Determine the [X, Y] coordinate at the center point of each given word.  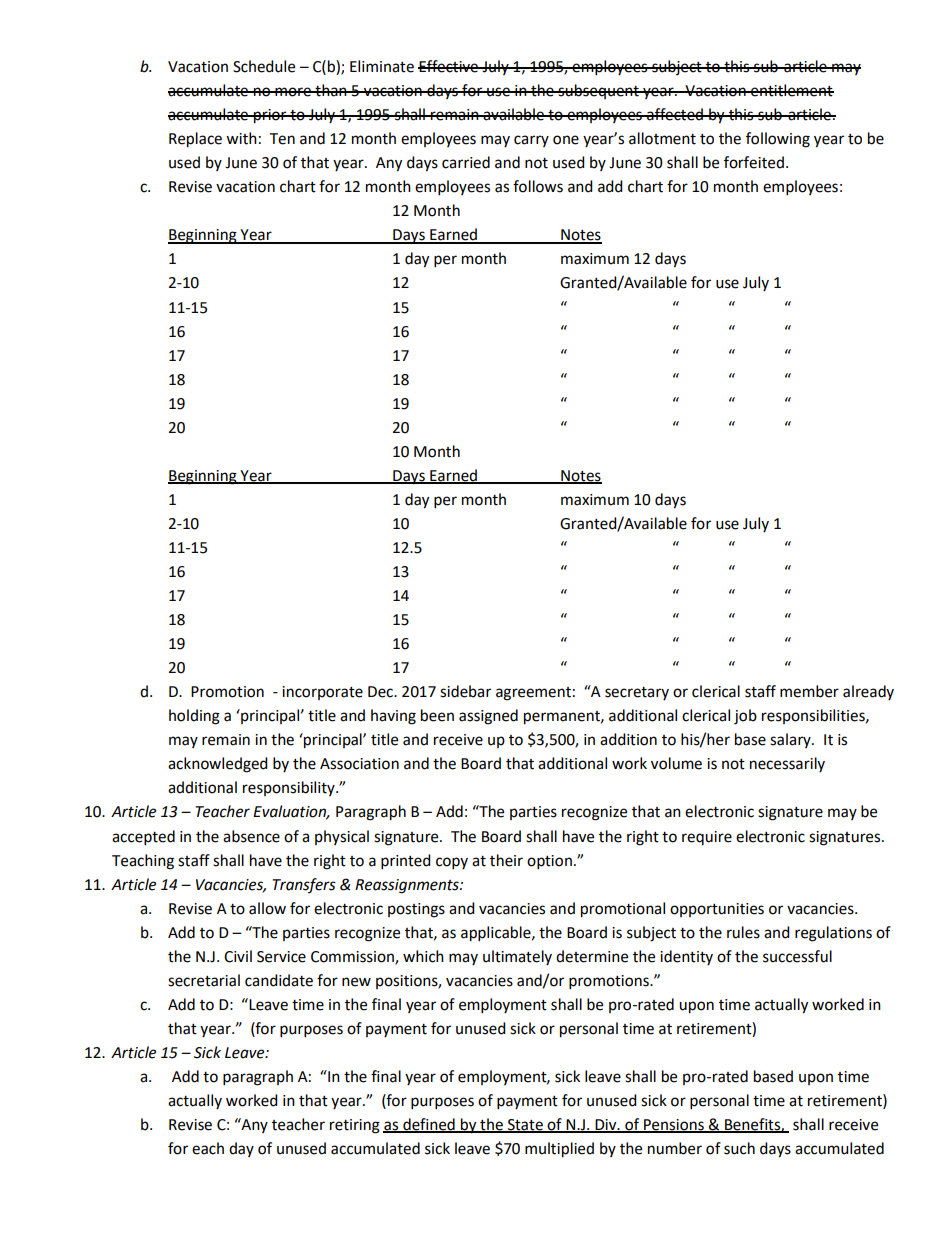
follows [538, 186]
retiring [355, 1126]
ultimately [517, 957]
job [745, 717]
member [809, 691]
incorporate [322, 693]
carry [531, 141]
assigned [488, 717]
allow [267, 908]
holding [194, 717]
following [778, 140]
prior [270, 116]
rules [743, 932]
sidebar [465, 691]
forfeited [754, 162]
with [241, 138]
